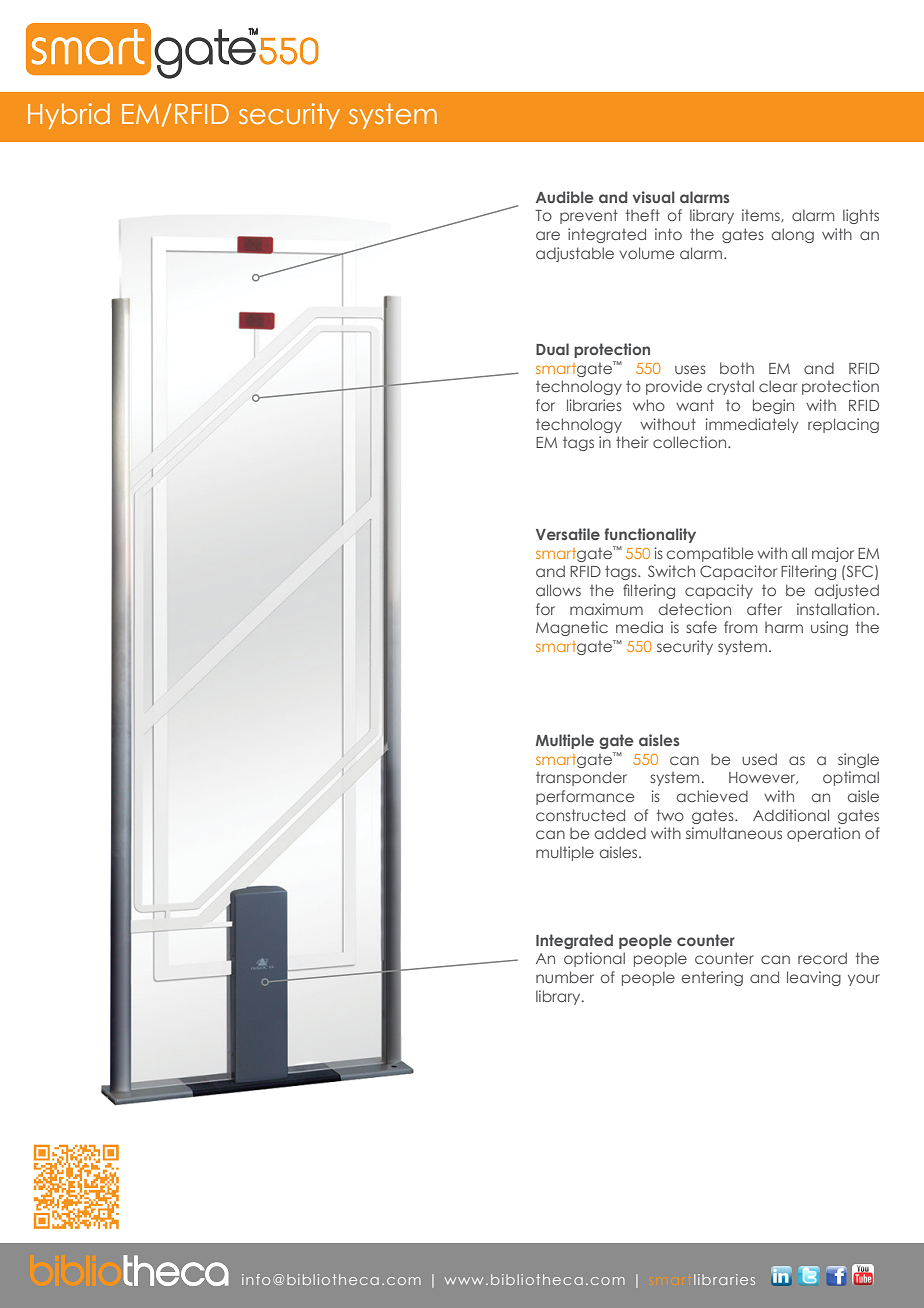 Image resolution: width=924 pixels, height=1308 pixels. What do you see at coordinates (69, 116) in the page?
I see `Hybrid` at bounding box center [69, 116].
